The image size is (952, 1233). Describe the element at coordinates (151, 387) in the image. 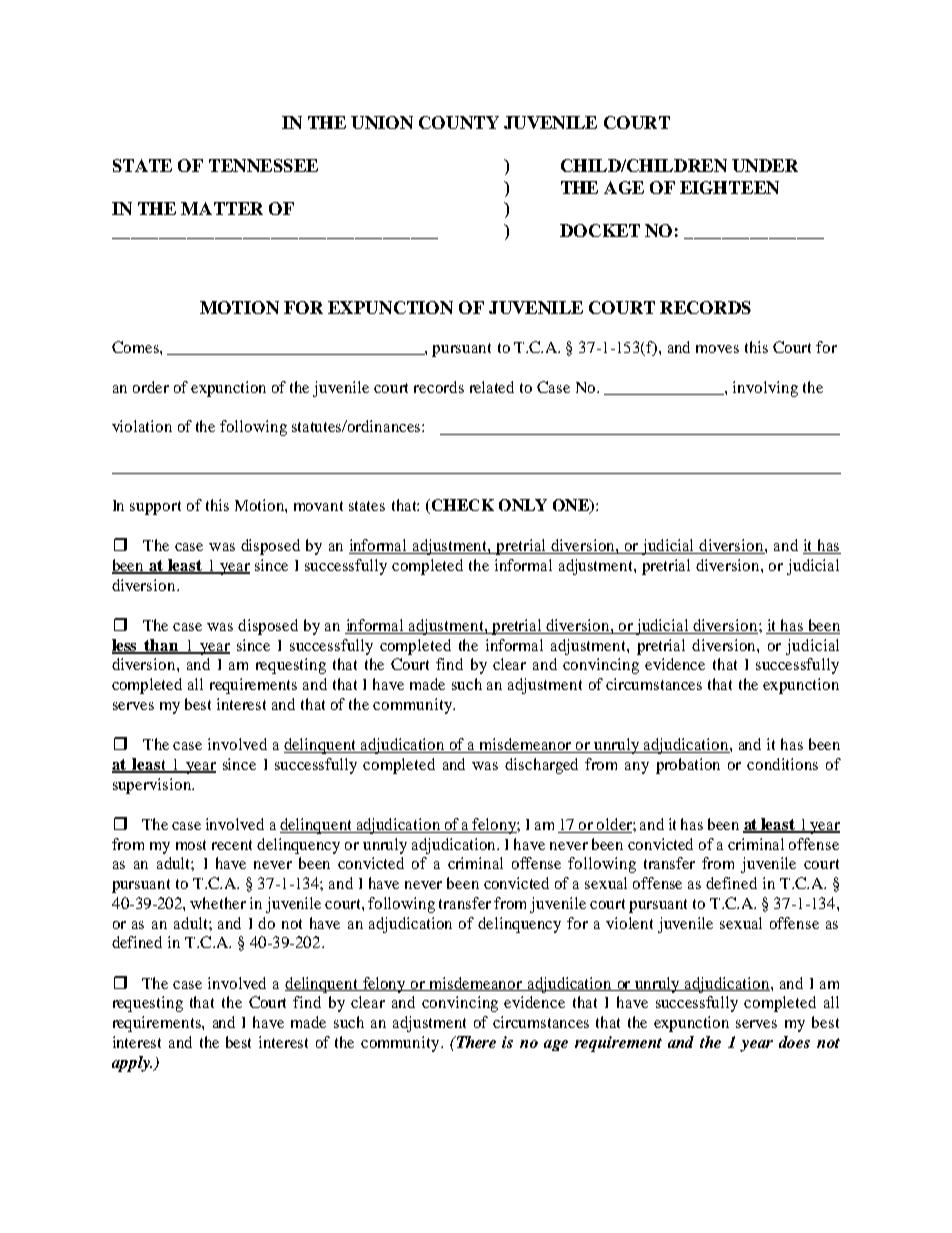

I see `order` at that location.
